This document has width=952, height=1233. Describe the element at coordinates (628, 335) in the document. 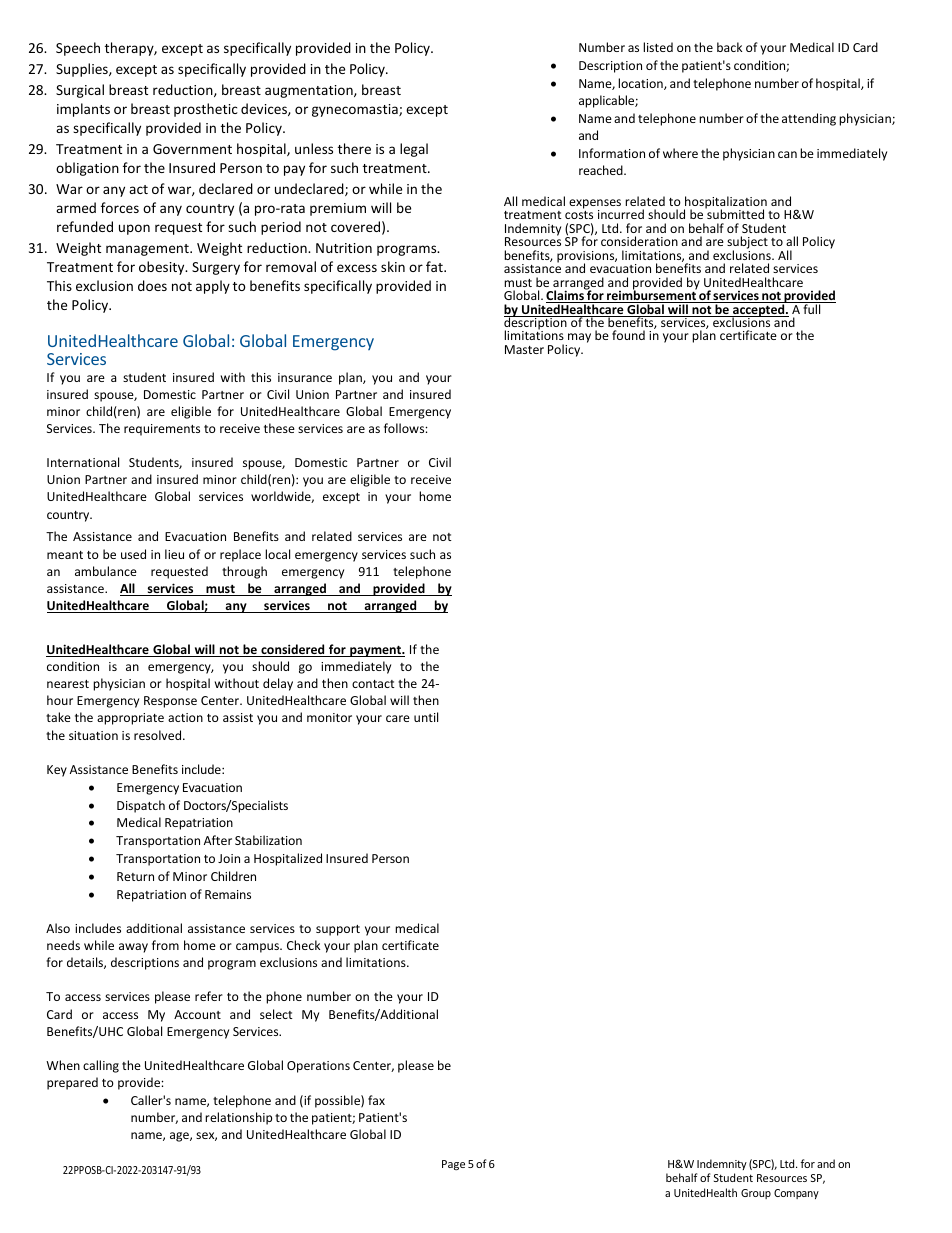

I see `found` at that location.
